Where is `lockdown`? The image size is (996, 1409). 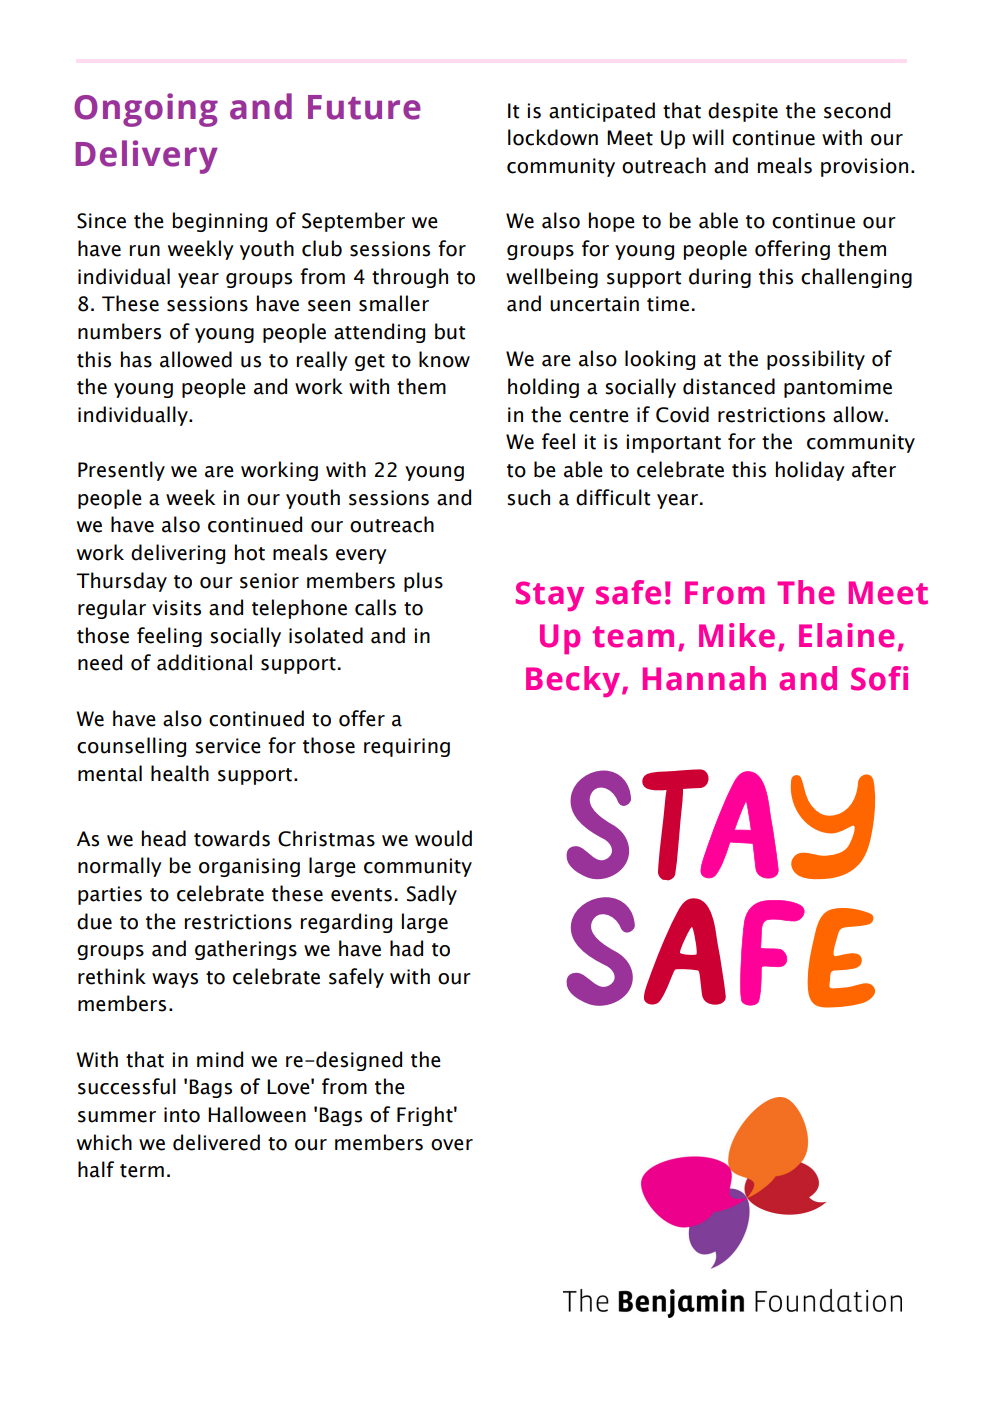 lockdown is located at coordinates (553, 137).
